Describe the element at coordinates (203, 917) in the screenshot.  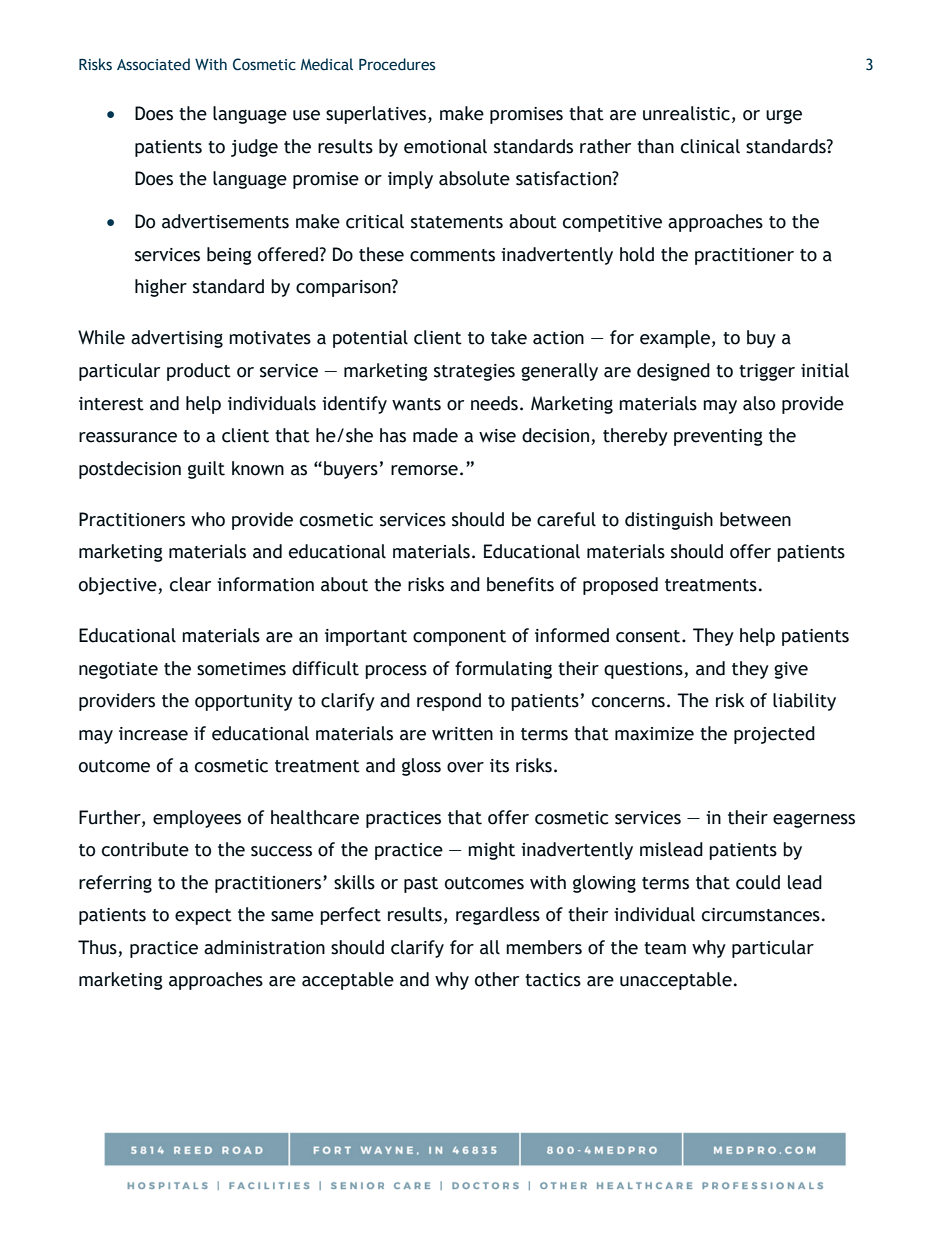
I see `expect` at that location.
